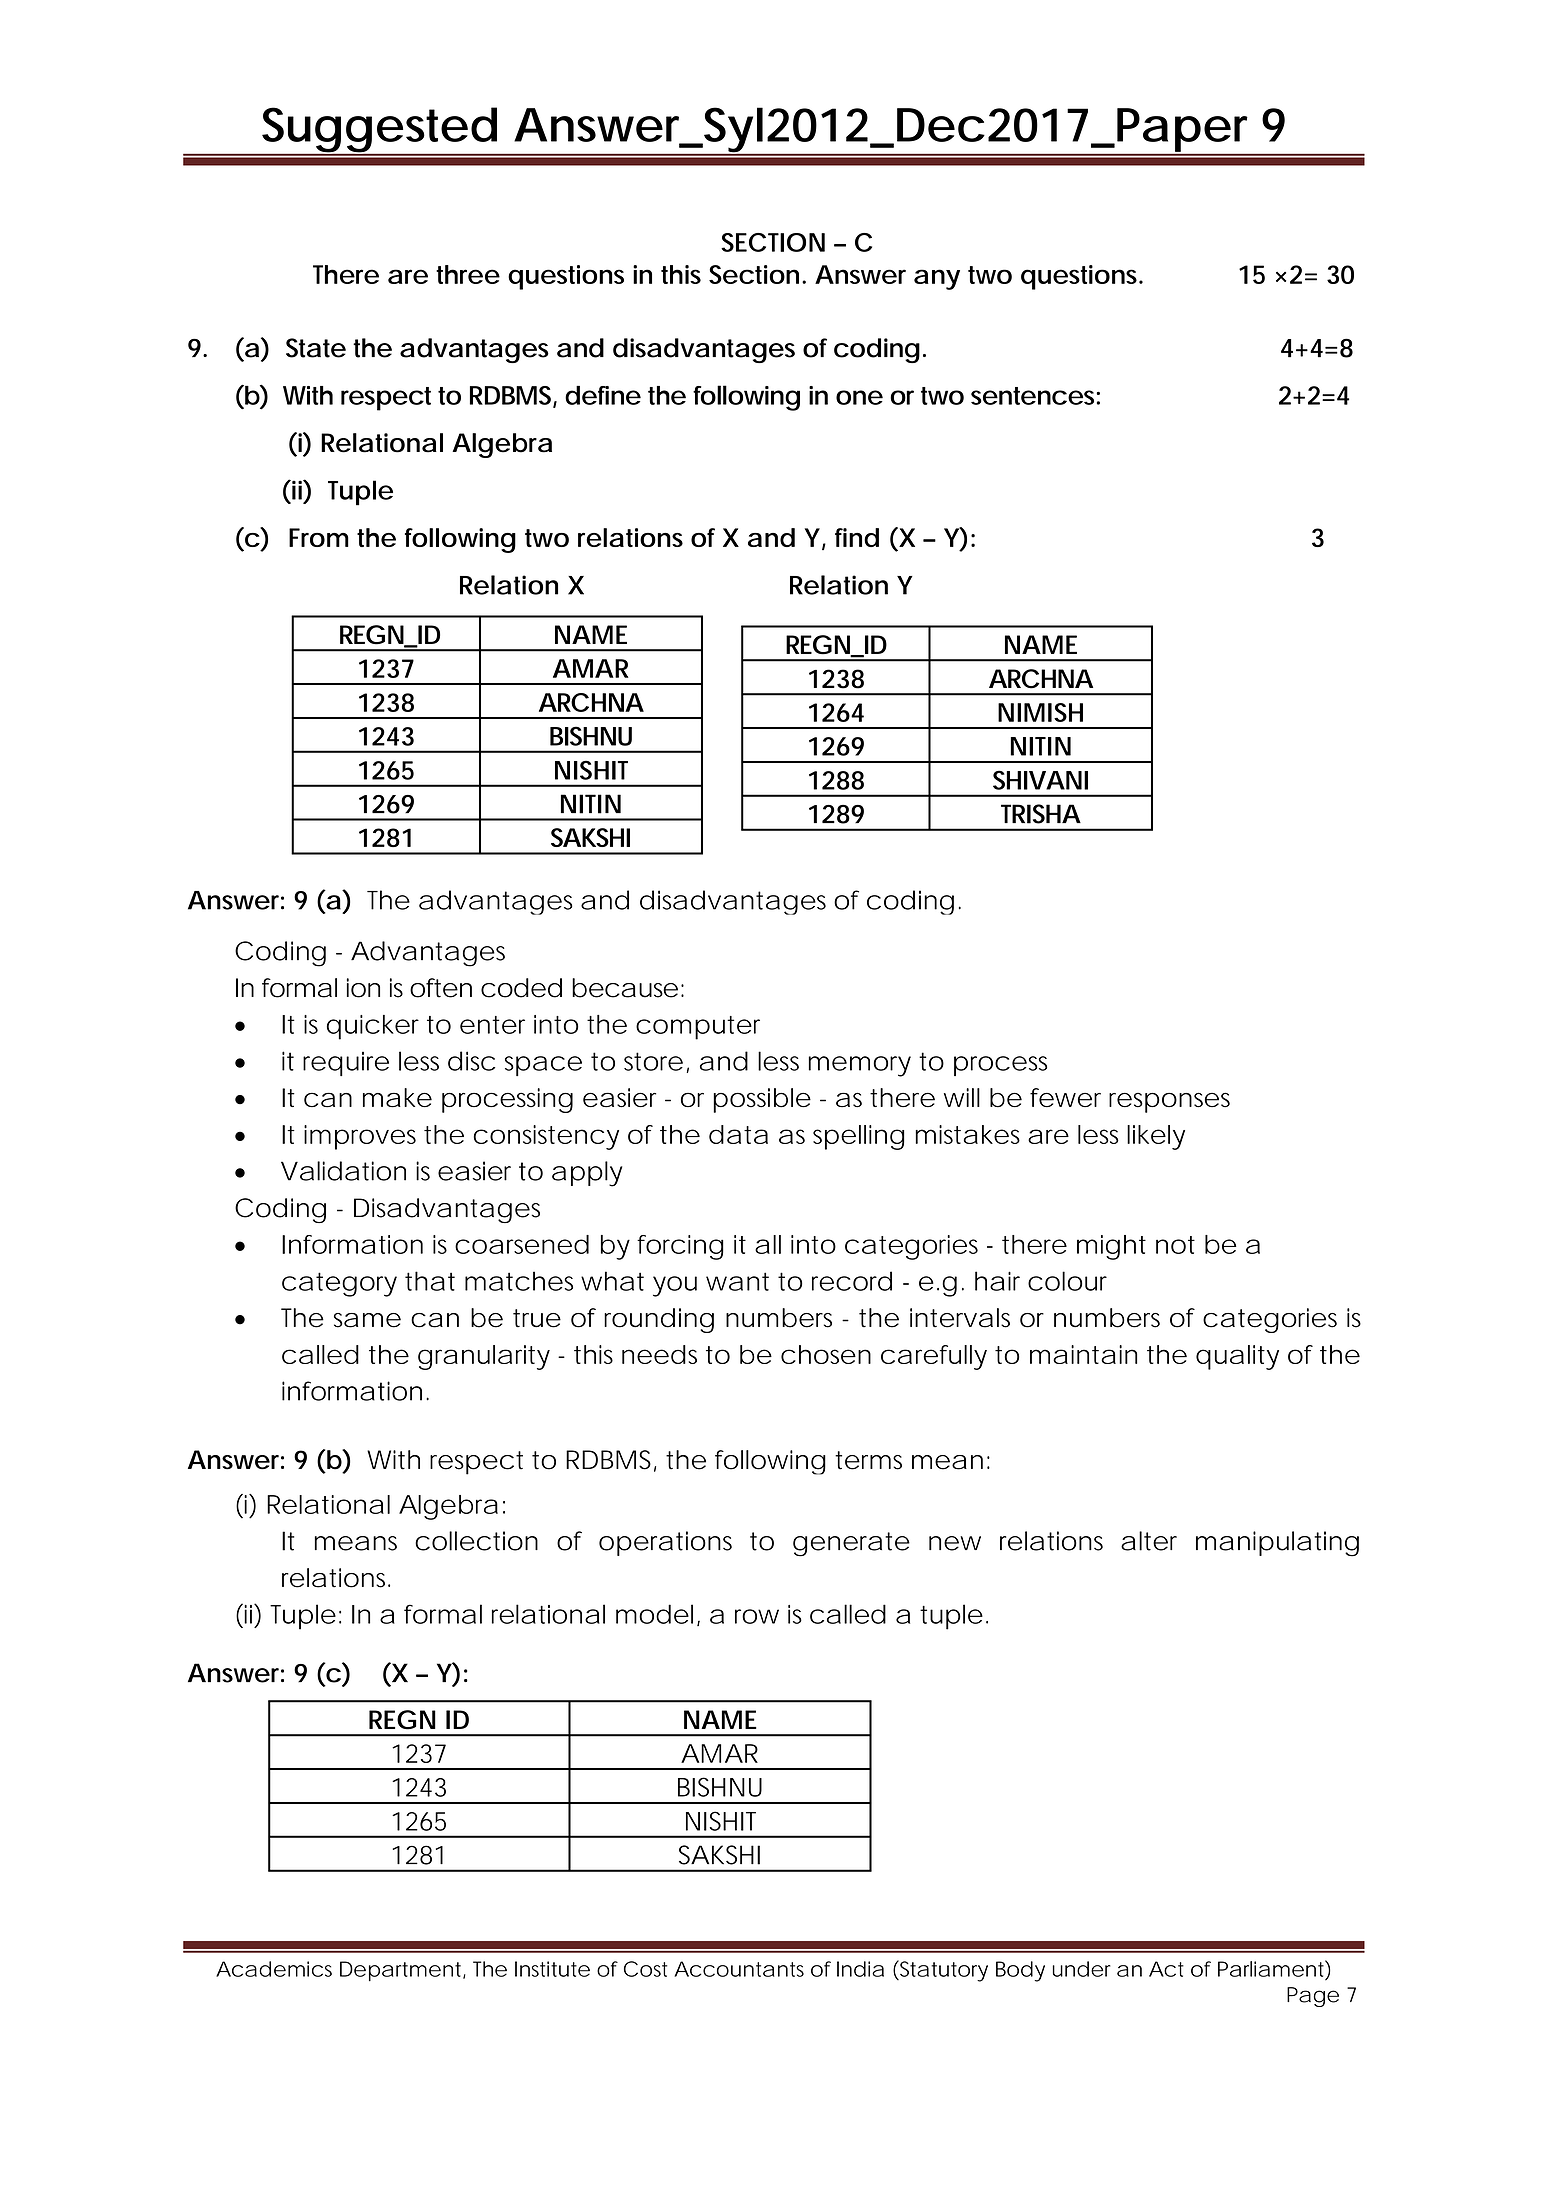 The image size is (1548, 2190). I want to click on responses, so click(1169, 1102).
